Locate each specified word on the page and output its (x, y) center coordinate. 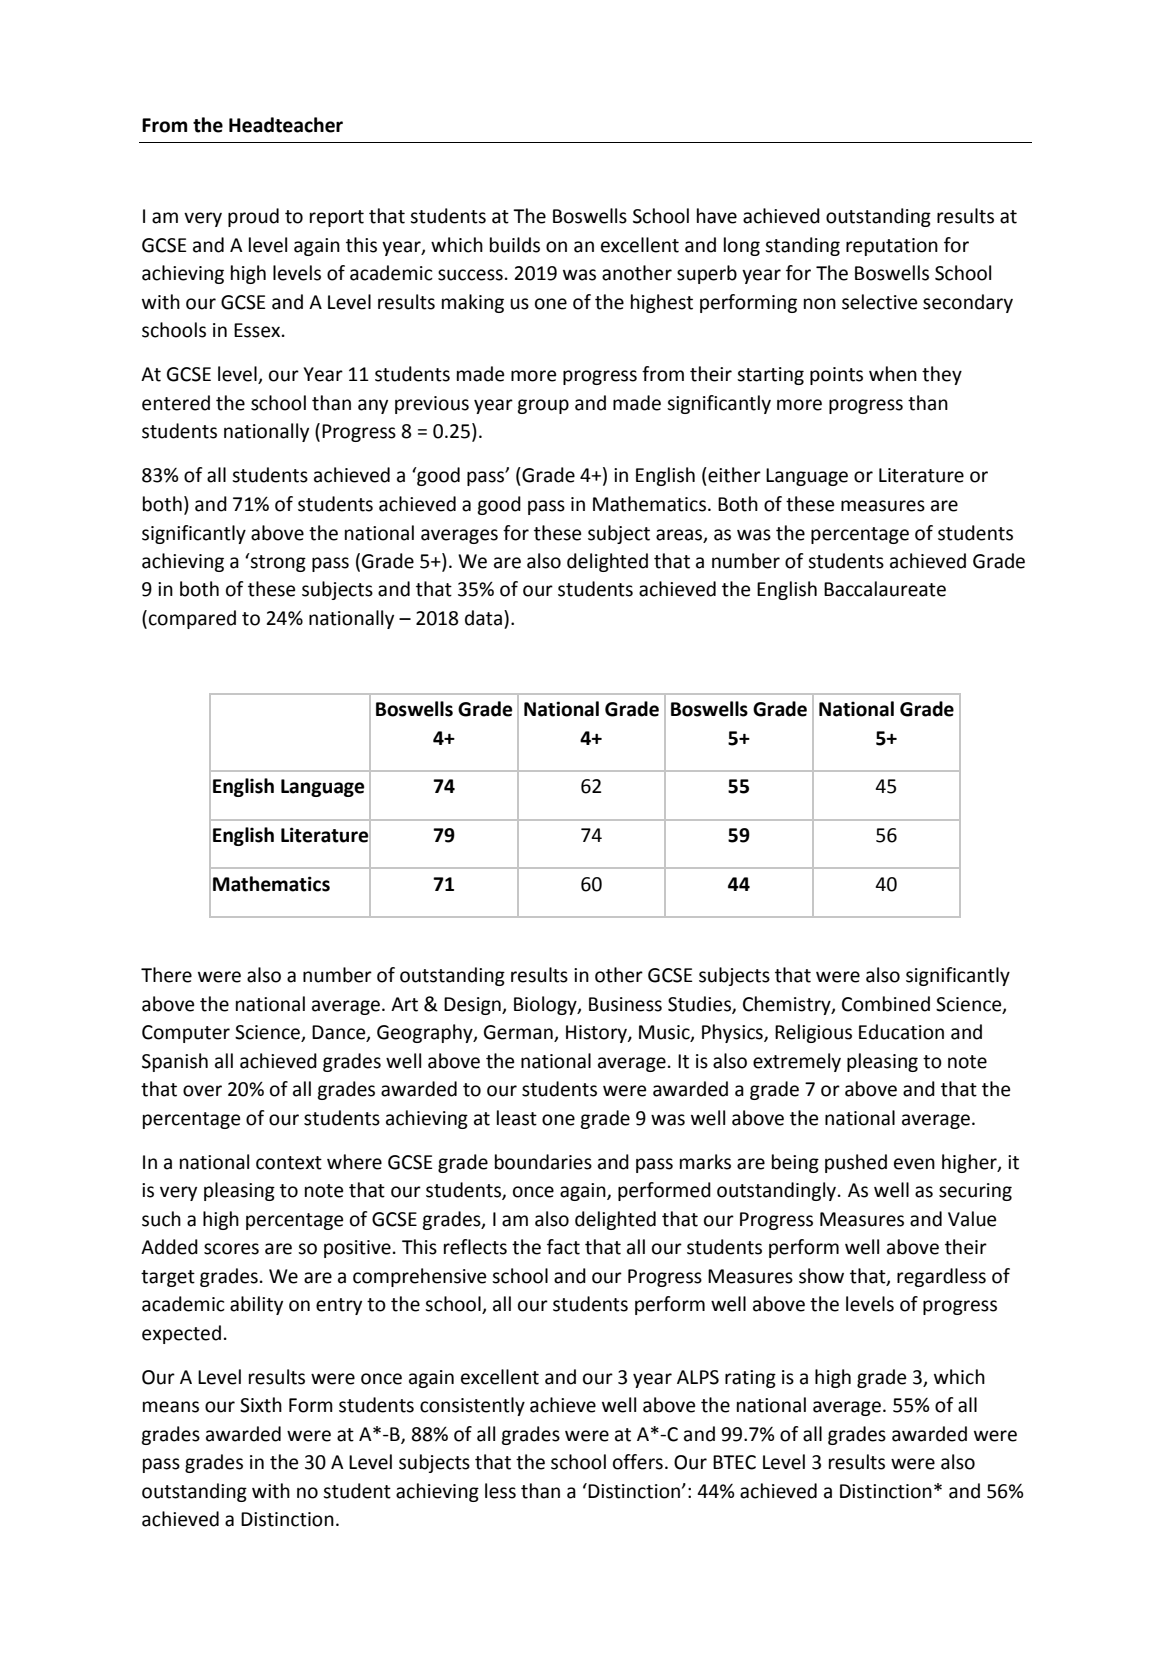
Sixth (261, 1405)
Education (901, 1032)
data (483, 618)
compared (192, 619)
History (597, 1034)
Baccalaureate (885, 589)
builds (515, 245)
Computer (186, 1034)
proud (253, 217)
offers (638, 1462)
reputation (892, 247)
